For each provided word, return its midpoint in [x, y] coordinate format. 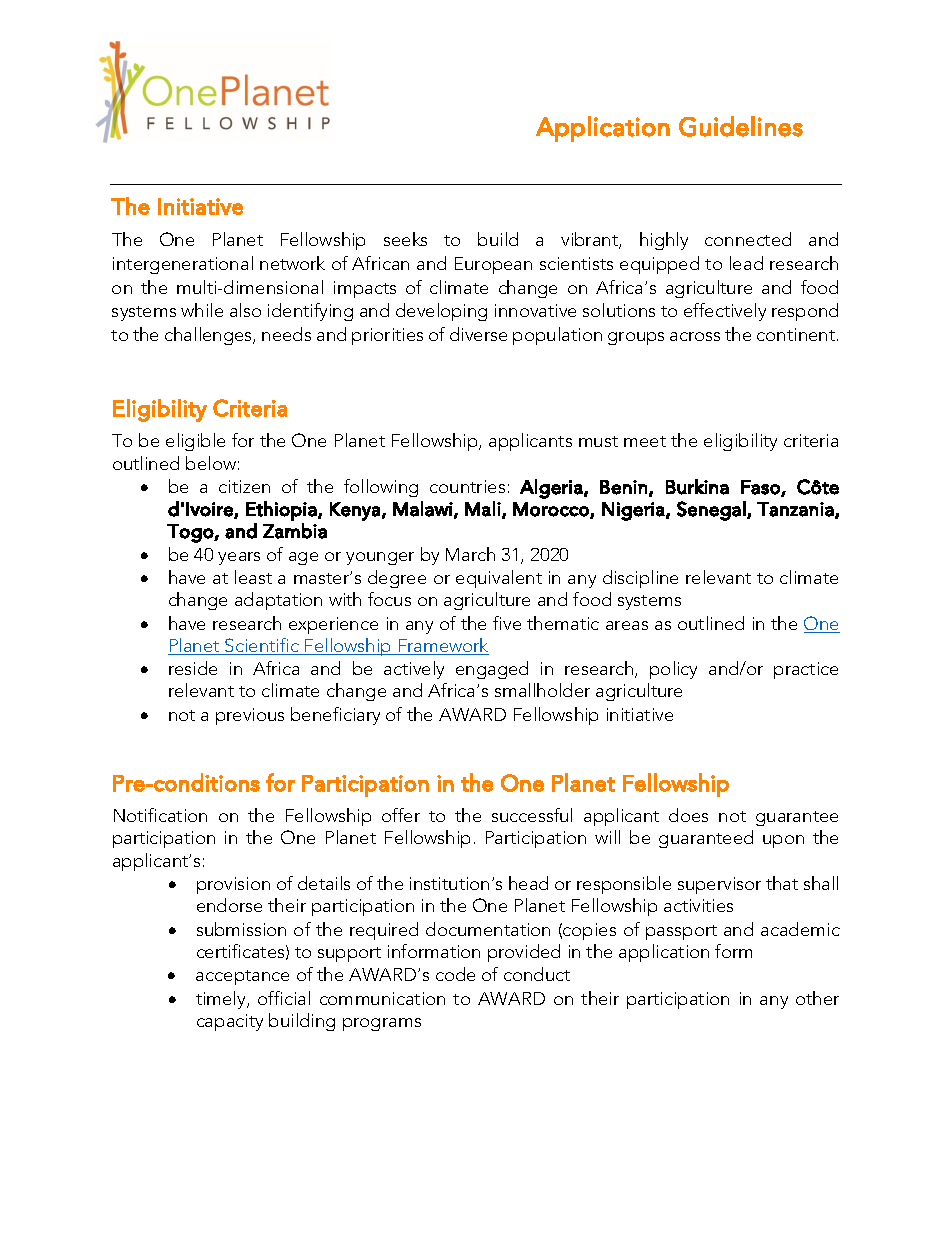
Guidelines [741, 126]
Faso [761, 488]
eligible [195, 442]
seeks [405, 239]
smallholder [542, 690]
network [292, 263]
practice [806, 670]
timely [222, 1000]
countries [467, 486]
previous [250, 716]
